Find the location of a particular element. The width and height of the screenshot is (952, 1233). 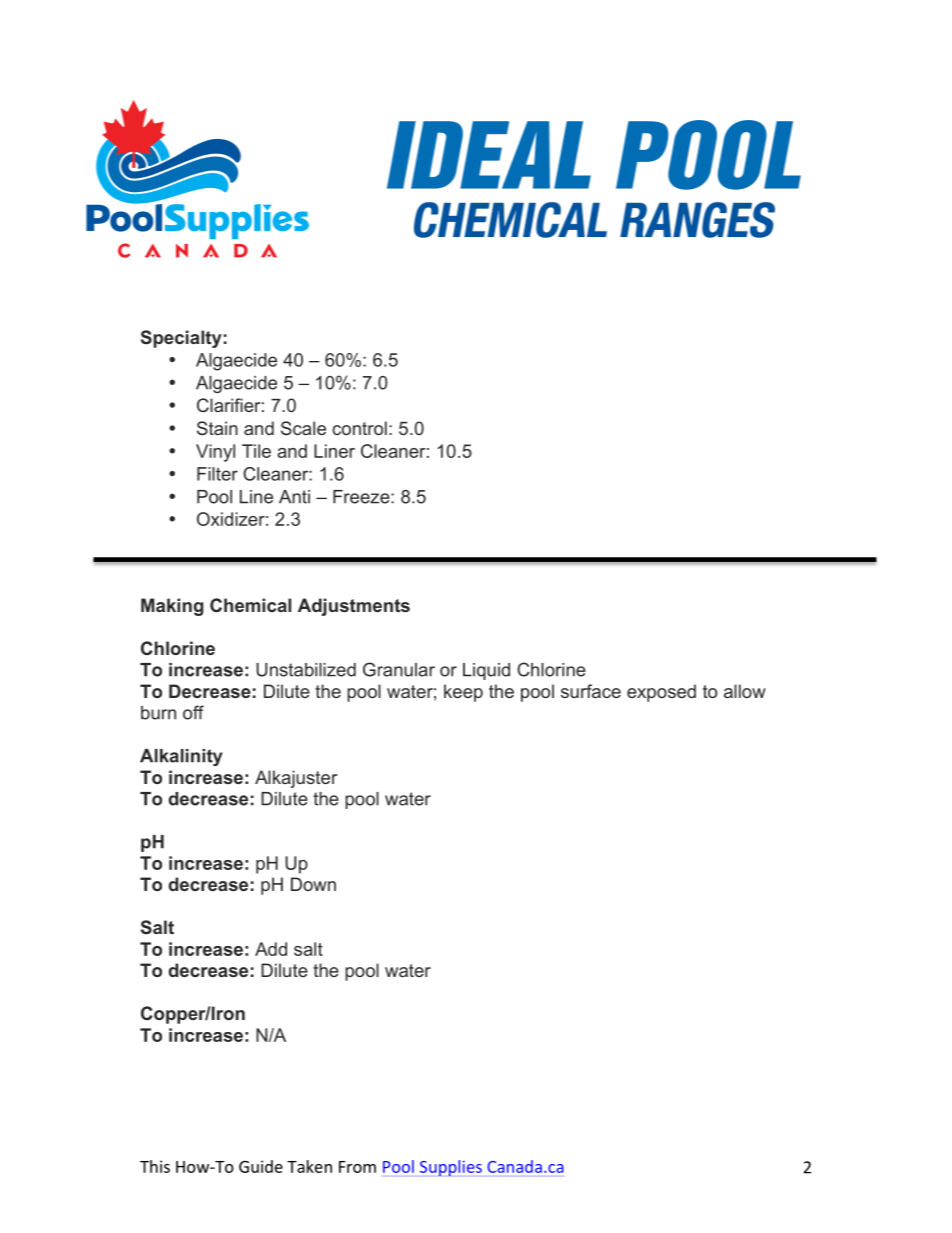

control is located at coordinates (359, 428).
